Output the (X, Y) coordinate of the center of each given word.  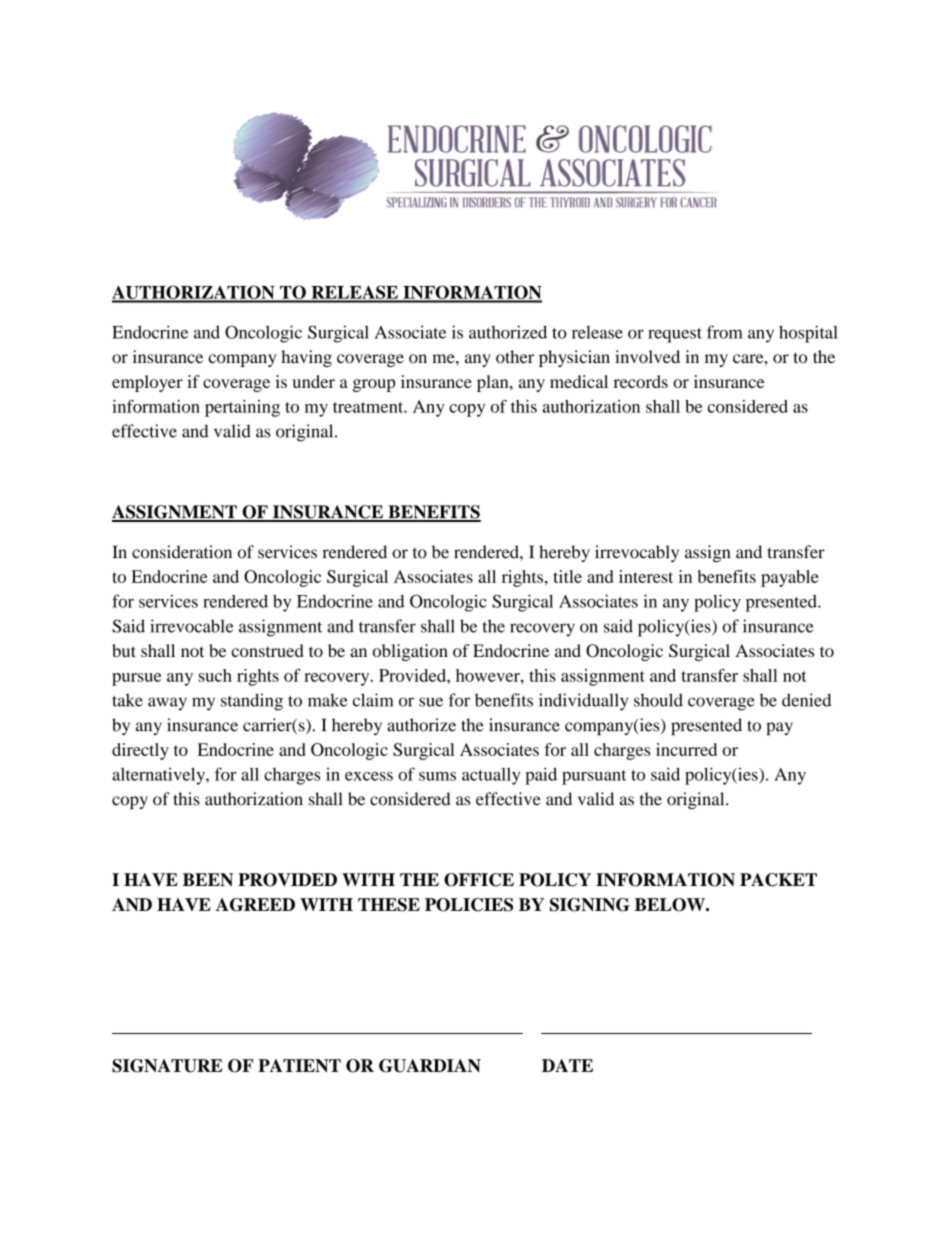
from (725, 332)
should (658, 700)
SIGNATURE (167, 1066)
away (167, 704)
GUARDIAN (430, 1066)
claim (373, 700)
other (515, 357)
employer (147, 383)
